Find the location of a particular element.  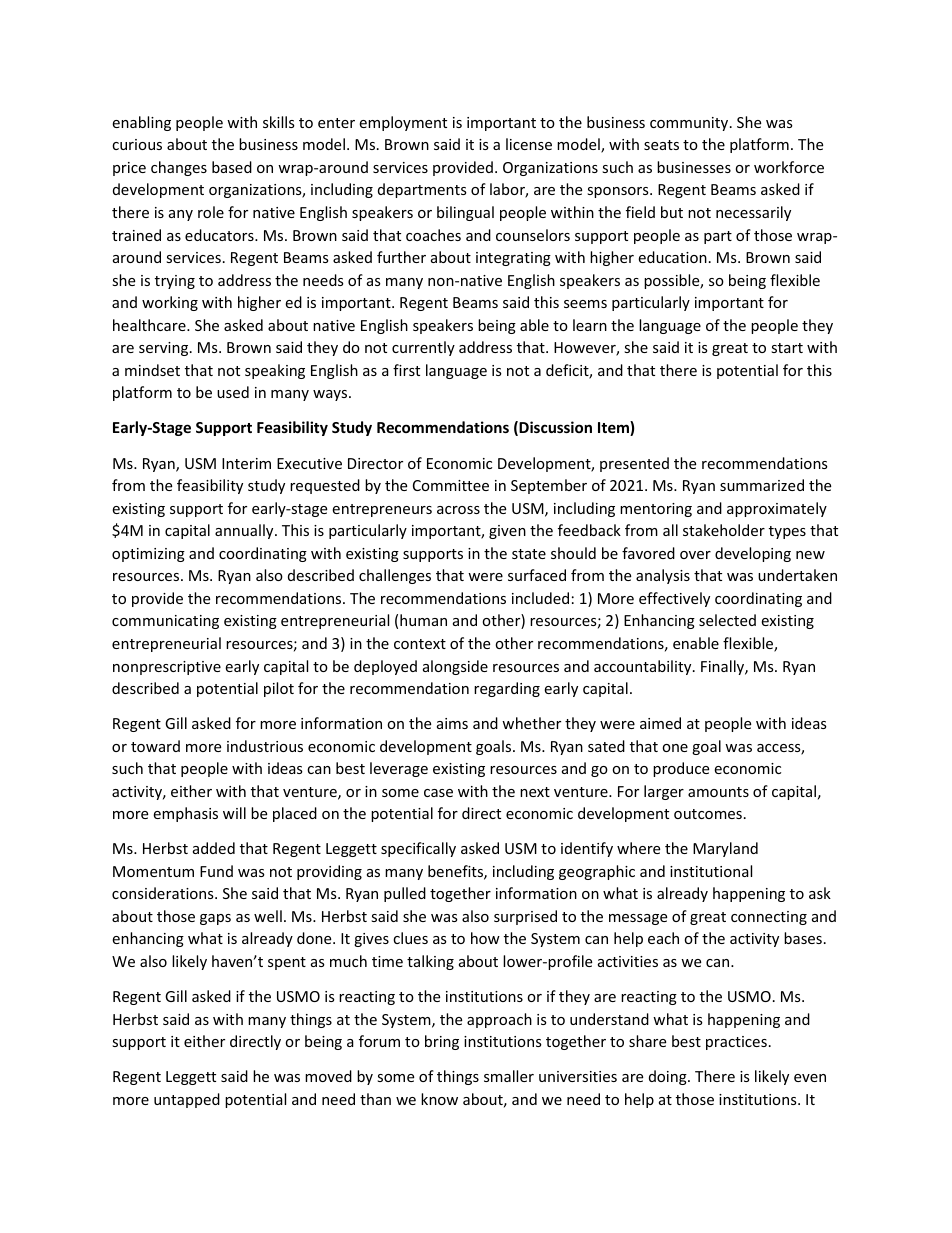

practices is located at coordinates (736, 1043).
